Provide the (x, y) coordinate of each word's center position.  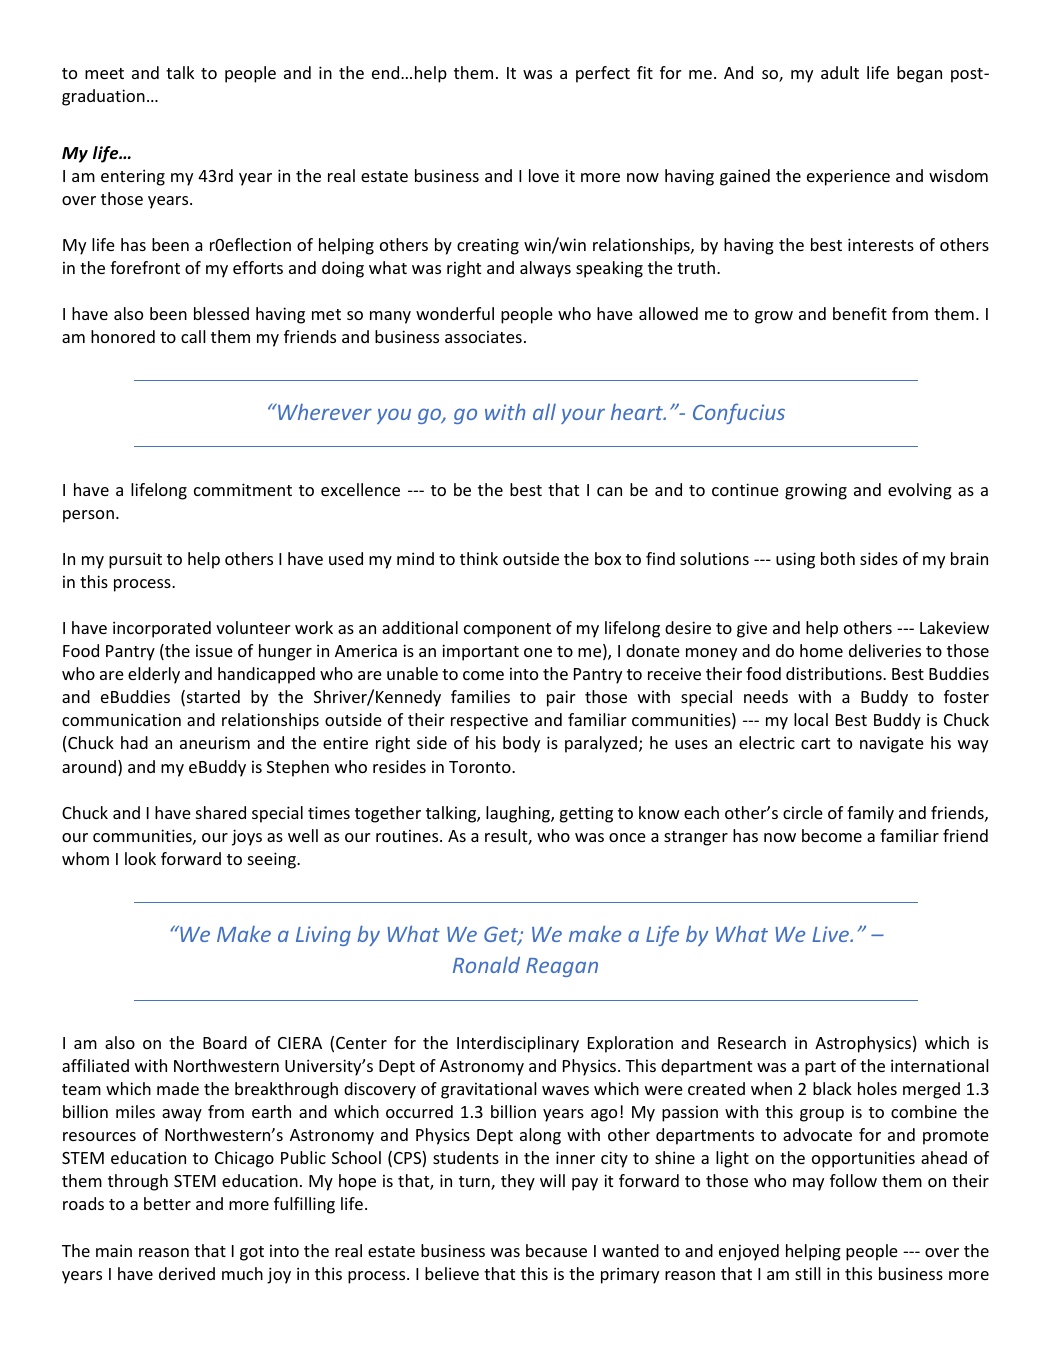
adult (840, 72)
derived (187, 1273)
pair (561, 698)
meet (104, 73)
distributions (835, 673)
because (556, 1250)
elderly (154, 675)
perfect (603, 74)
